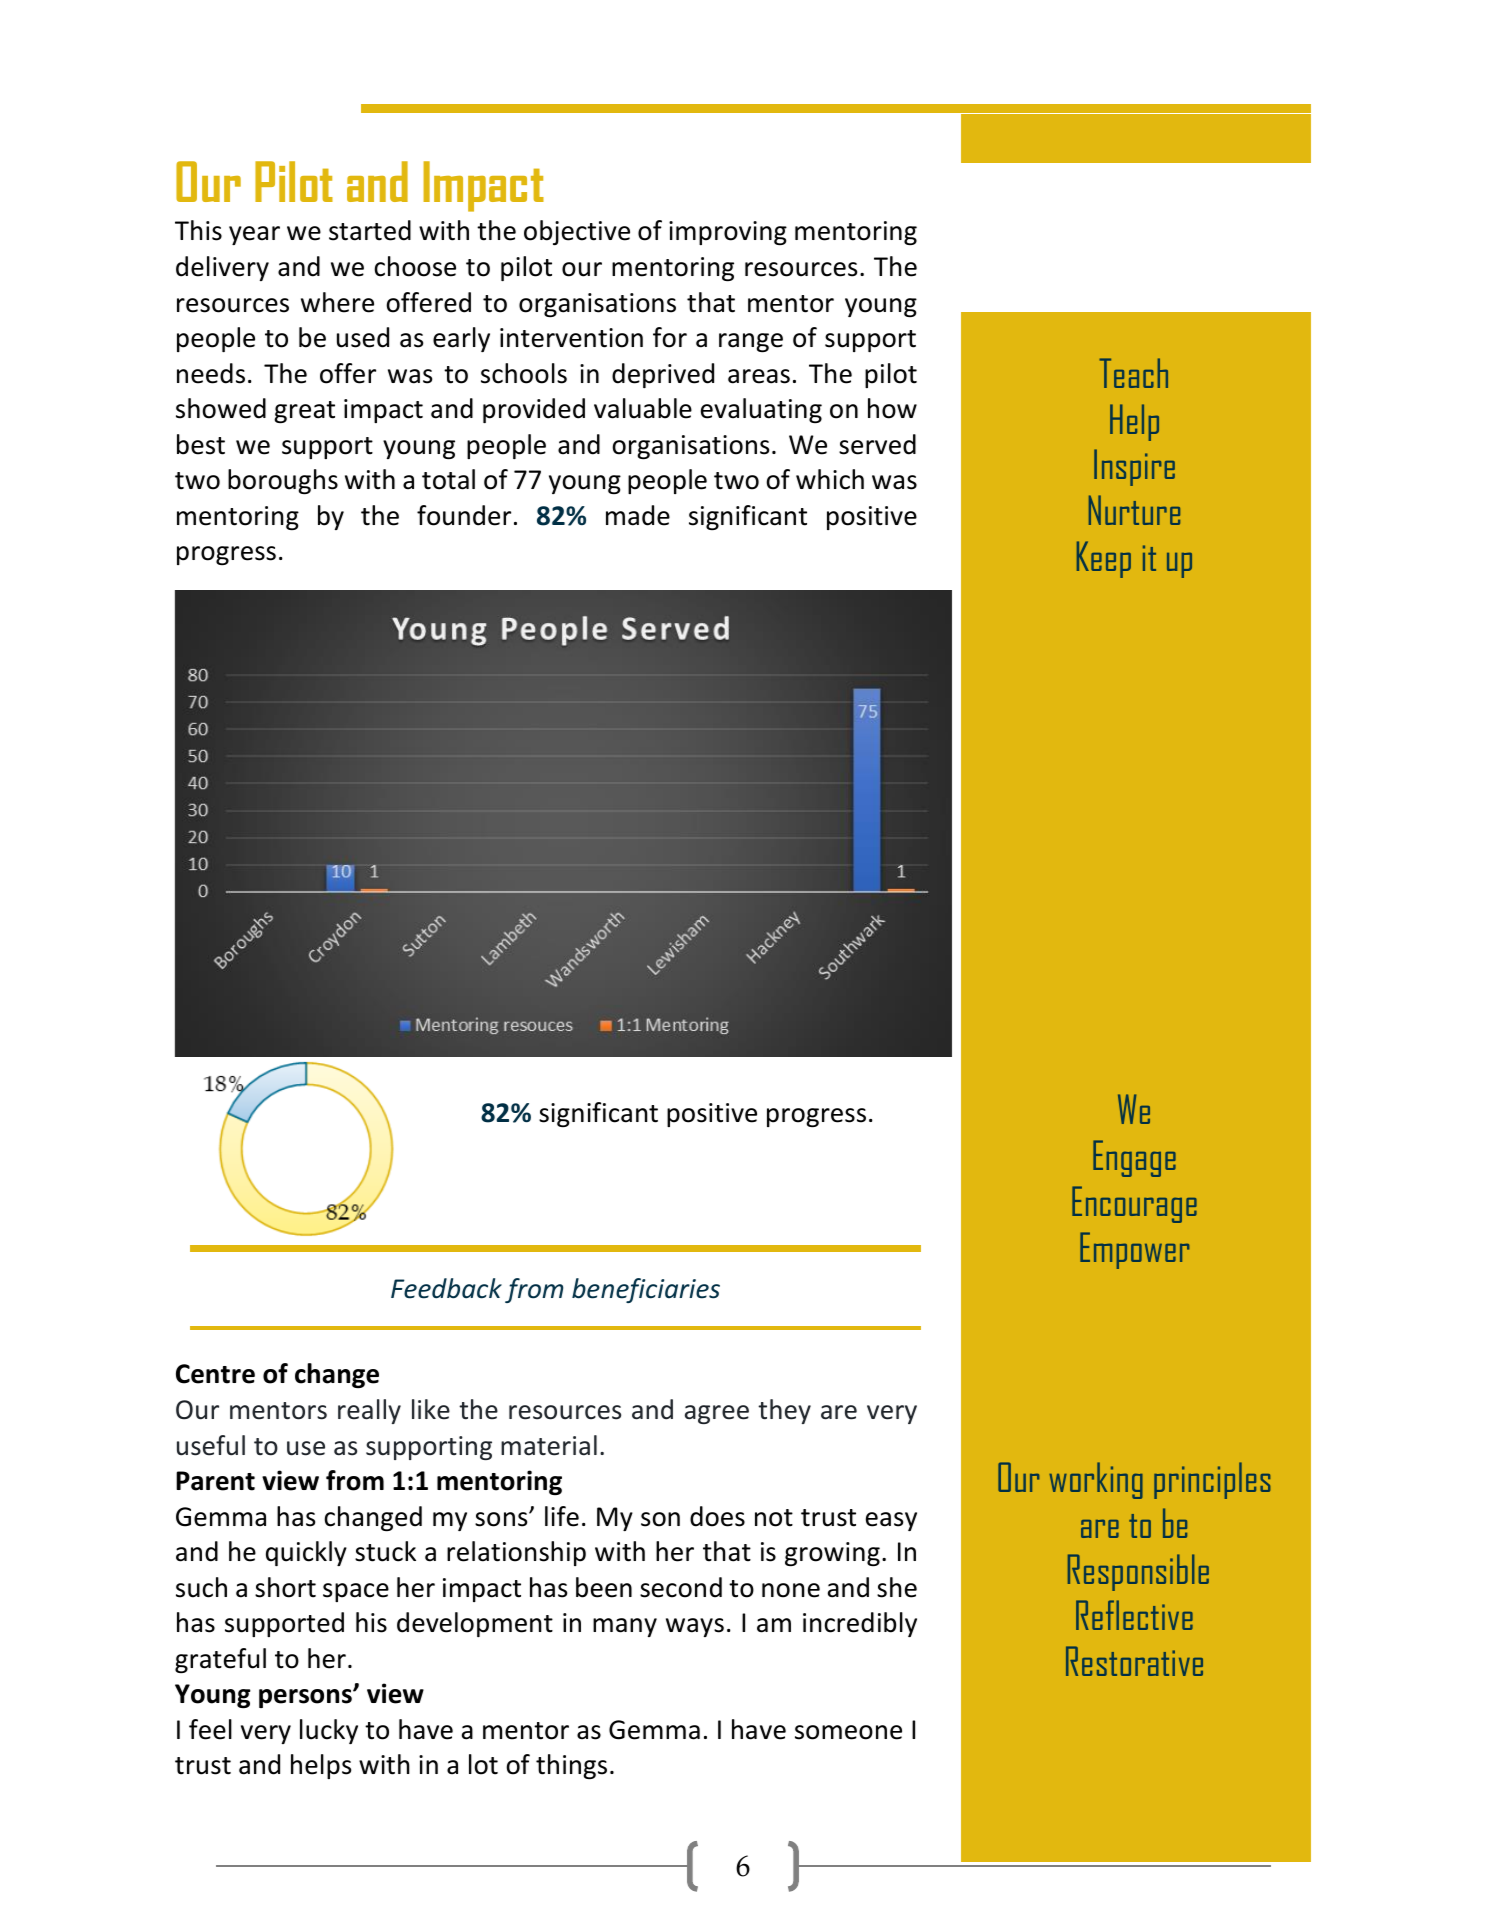 The width and height of the screenshot is (1486, 1923). What do you see at coordinates (638, 515) in the screenshot?
I see `made` at bounding box center [638, 515].
